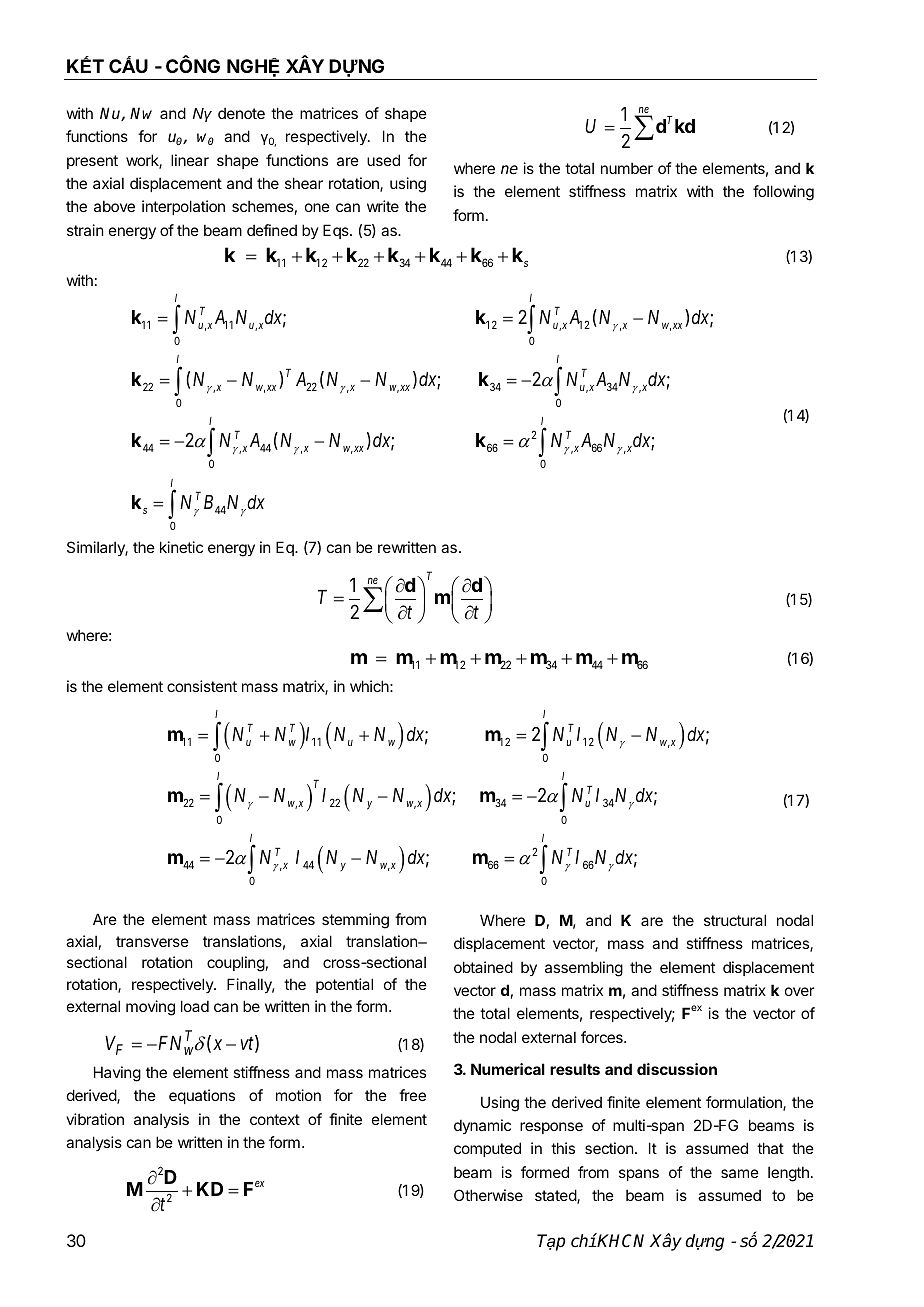 The width and height of the page is (924, 1307). I want to click on kinetic, so click(181, 547).
